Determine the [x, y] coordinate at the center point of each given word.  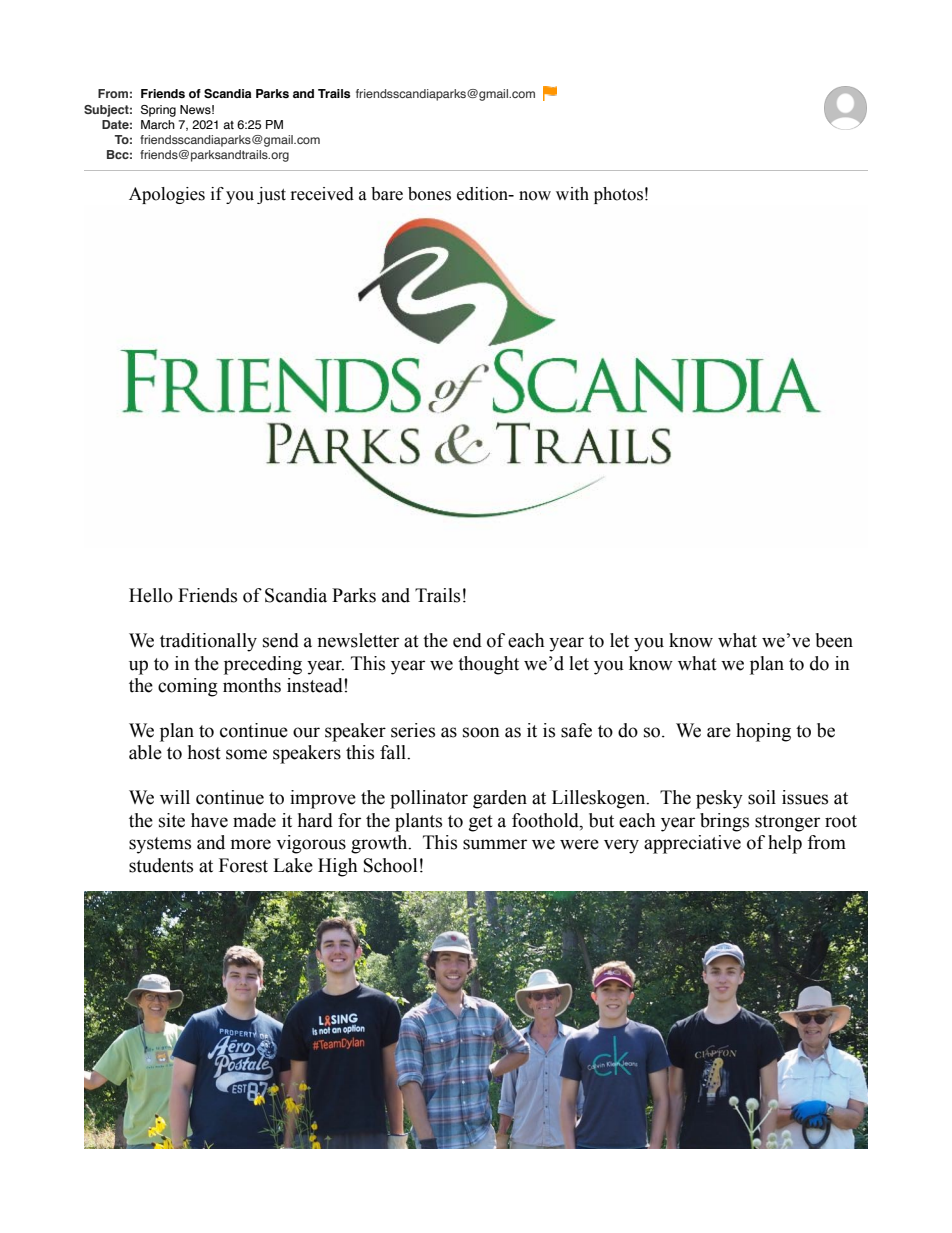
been [834, 640]
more [251, 844]
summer [495, 844]
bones [429, 194]
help [785, 844]
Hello [151, 595]
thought [488, 665]
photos [618, 195]
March [158, 124]
